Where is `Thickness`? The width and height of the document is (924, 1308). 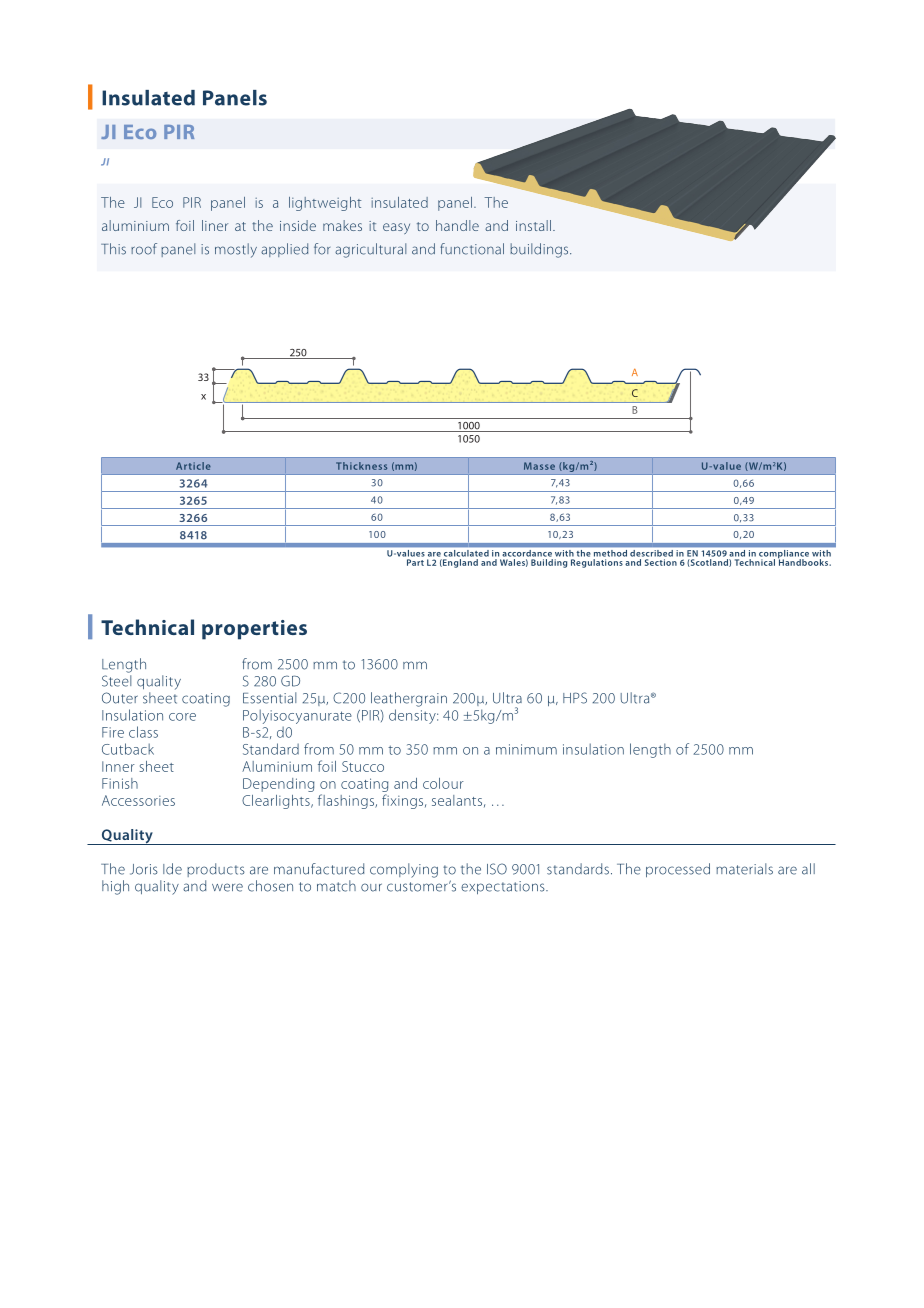 Thickness is located at coordinates (361, 466).
